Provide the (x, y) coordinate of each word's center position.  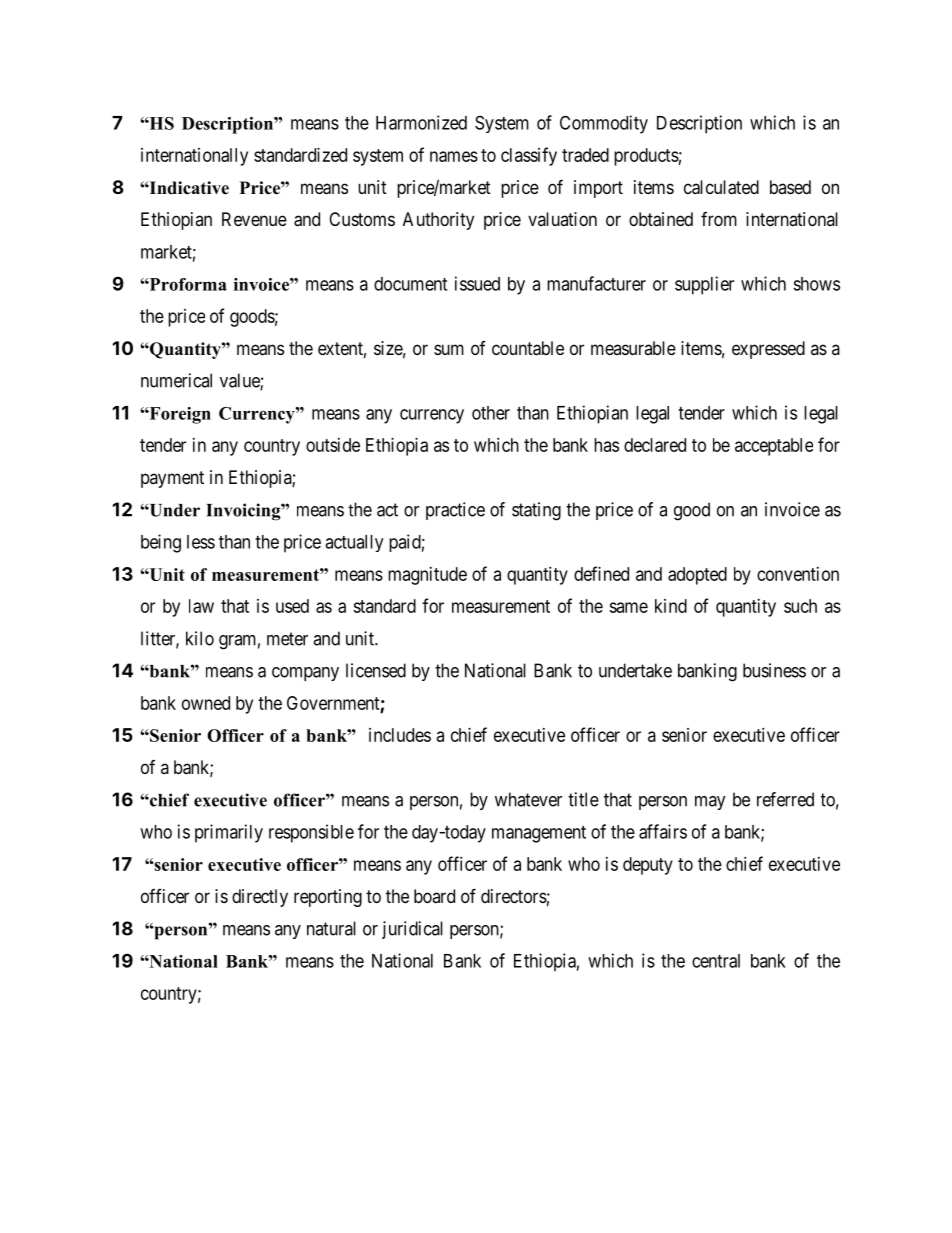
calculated (721, 187)
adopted (697, 576)
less (201, 542)
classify (529, 156)
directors (514, 896)
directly (260, 898)
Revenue (254, 219)
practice (455, 511)
